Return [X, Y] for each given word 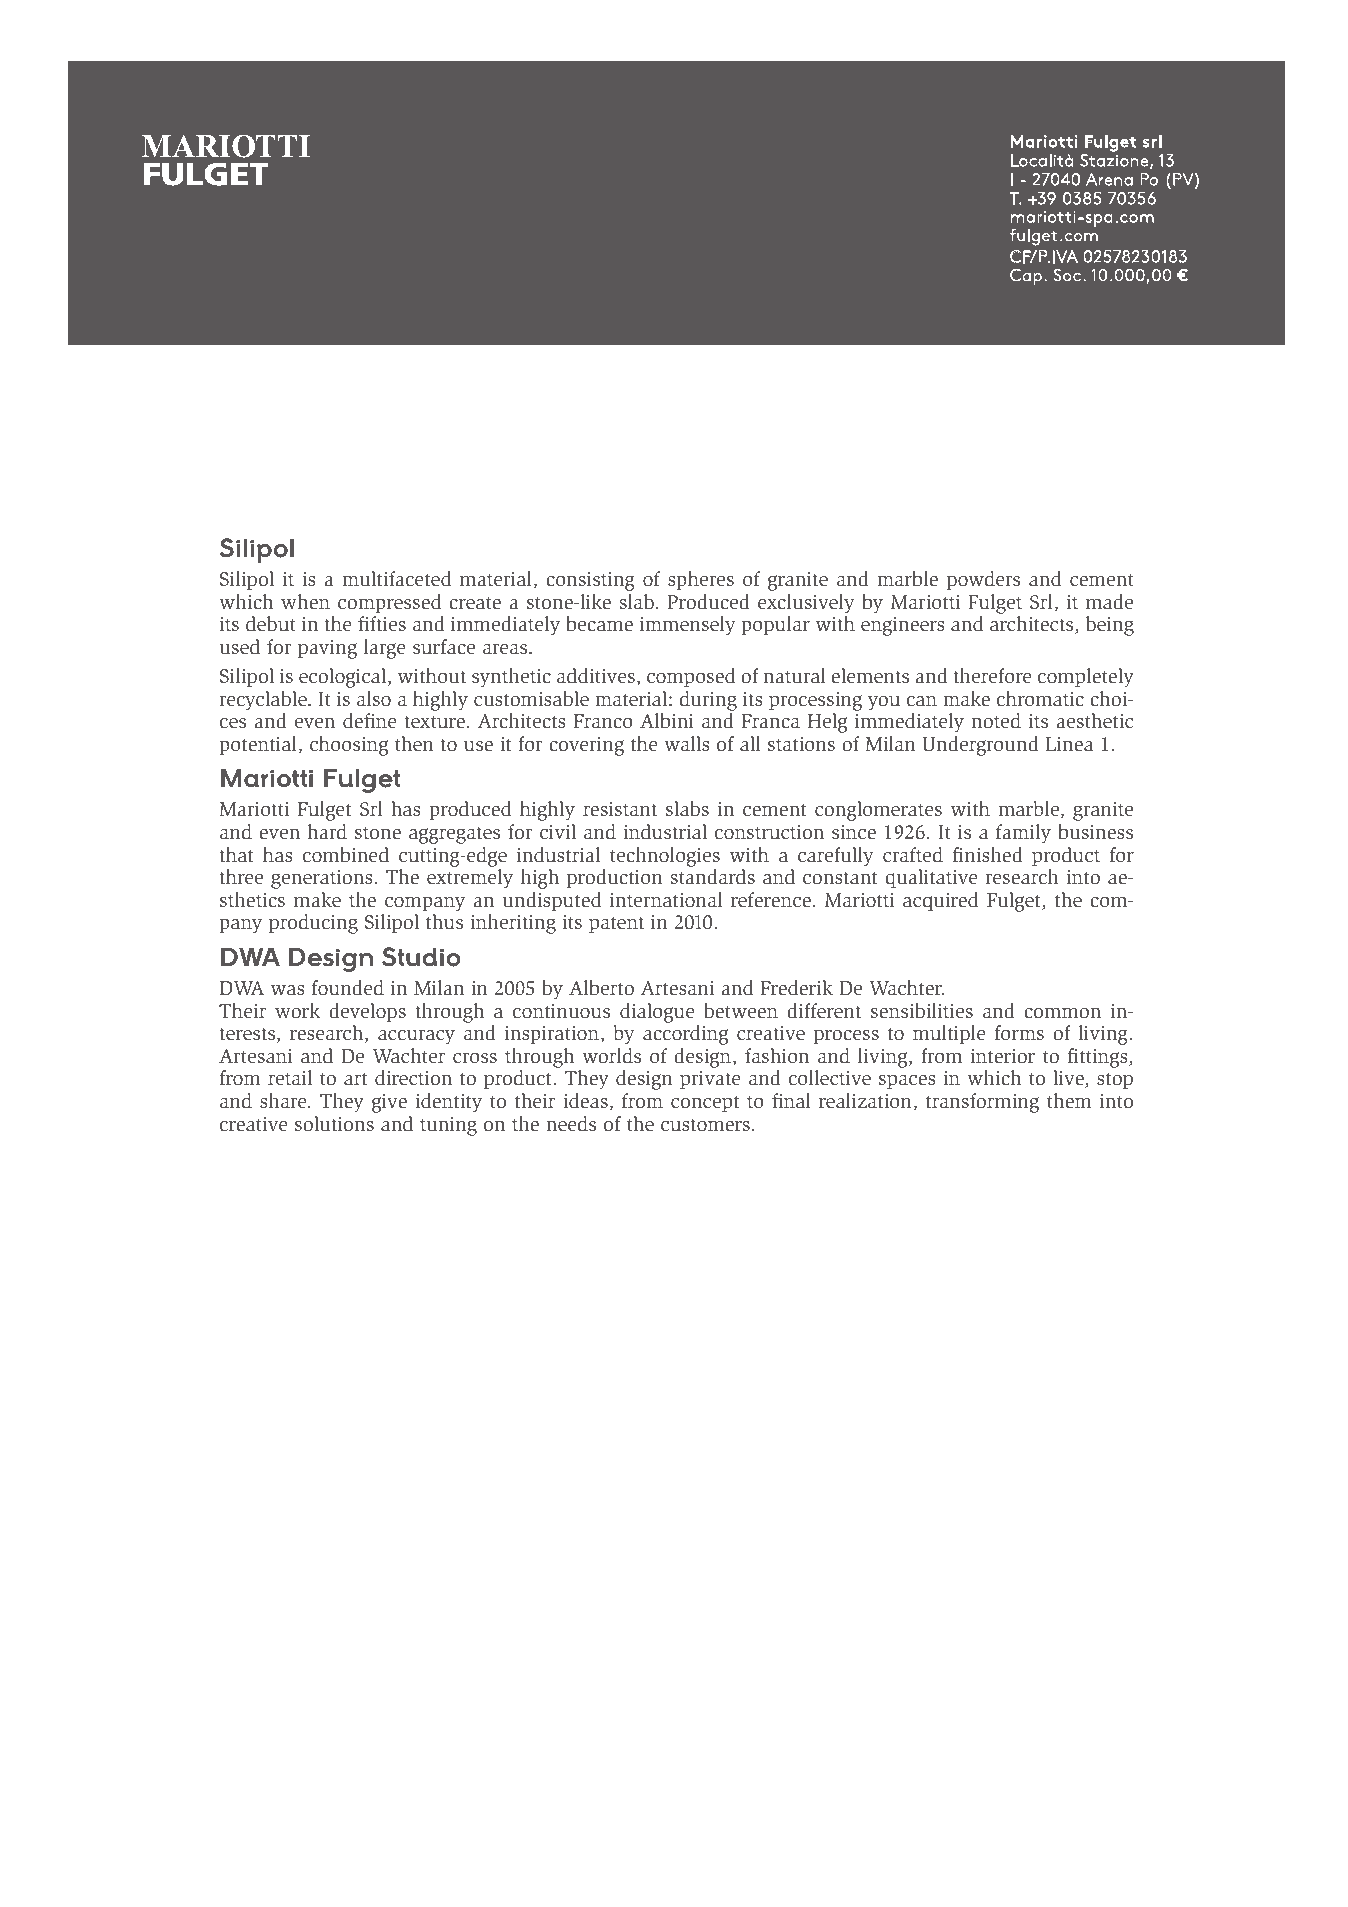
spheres [701, 580]
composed [691, 677]
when [305, 602]
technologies [665, 857]
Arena [1109, 179]
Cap [1026, 277]
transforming [982, 1103]
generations [323, 879]
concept [705, 1103]
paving [327, 649]
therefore [992, 676]
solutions [334, 1124]
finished [988, 855]
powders [983, 580]
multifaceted [396, 579]
